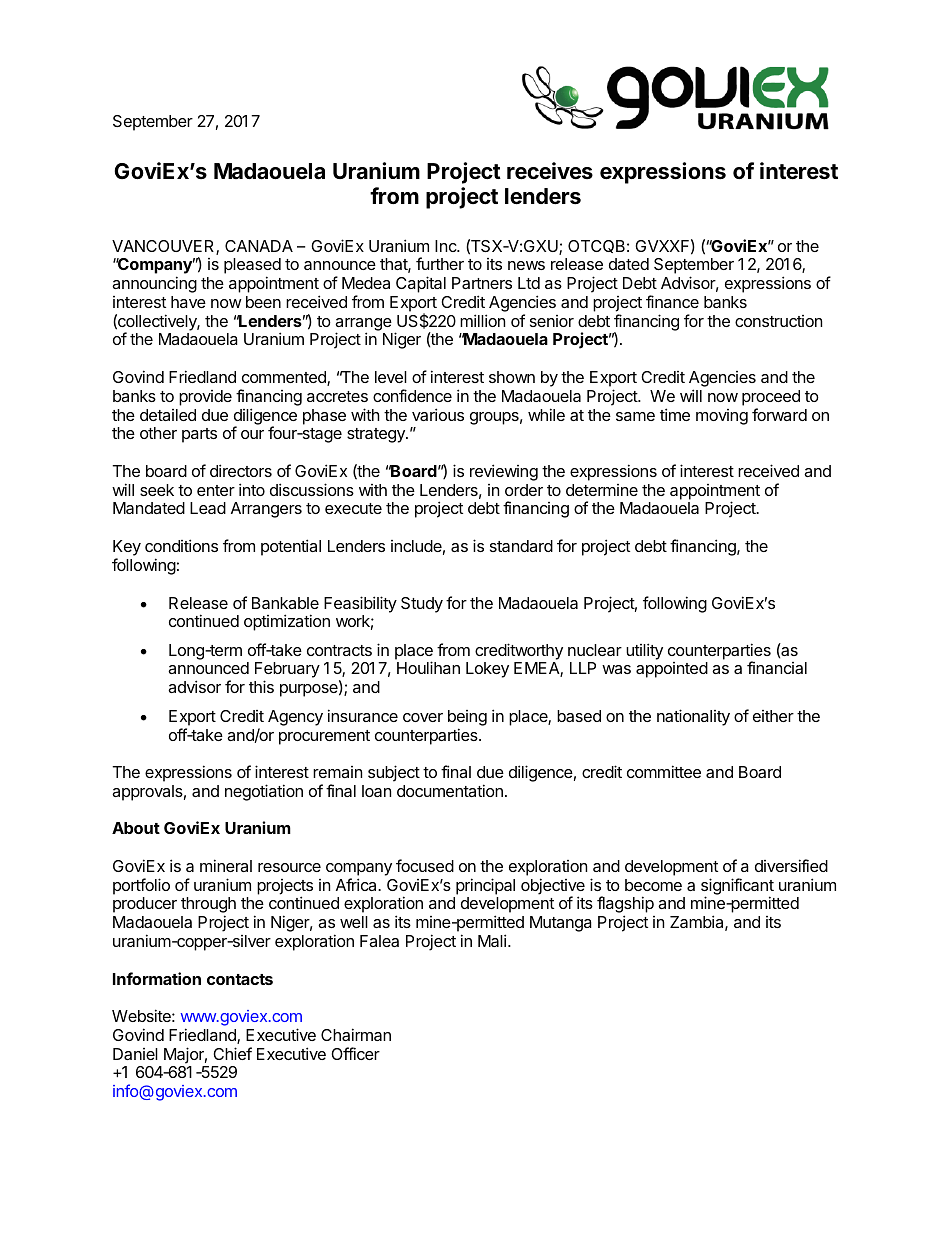 This screenshot has height=1233, width=952. Describe the element at coordinates (205, 398) in the screenshot. I see `provide` at that location.
